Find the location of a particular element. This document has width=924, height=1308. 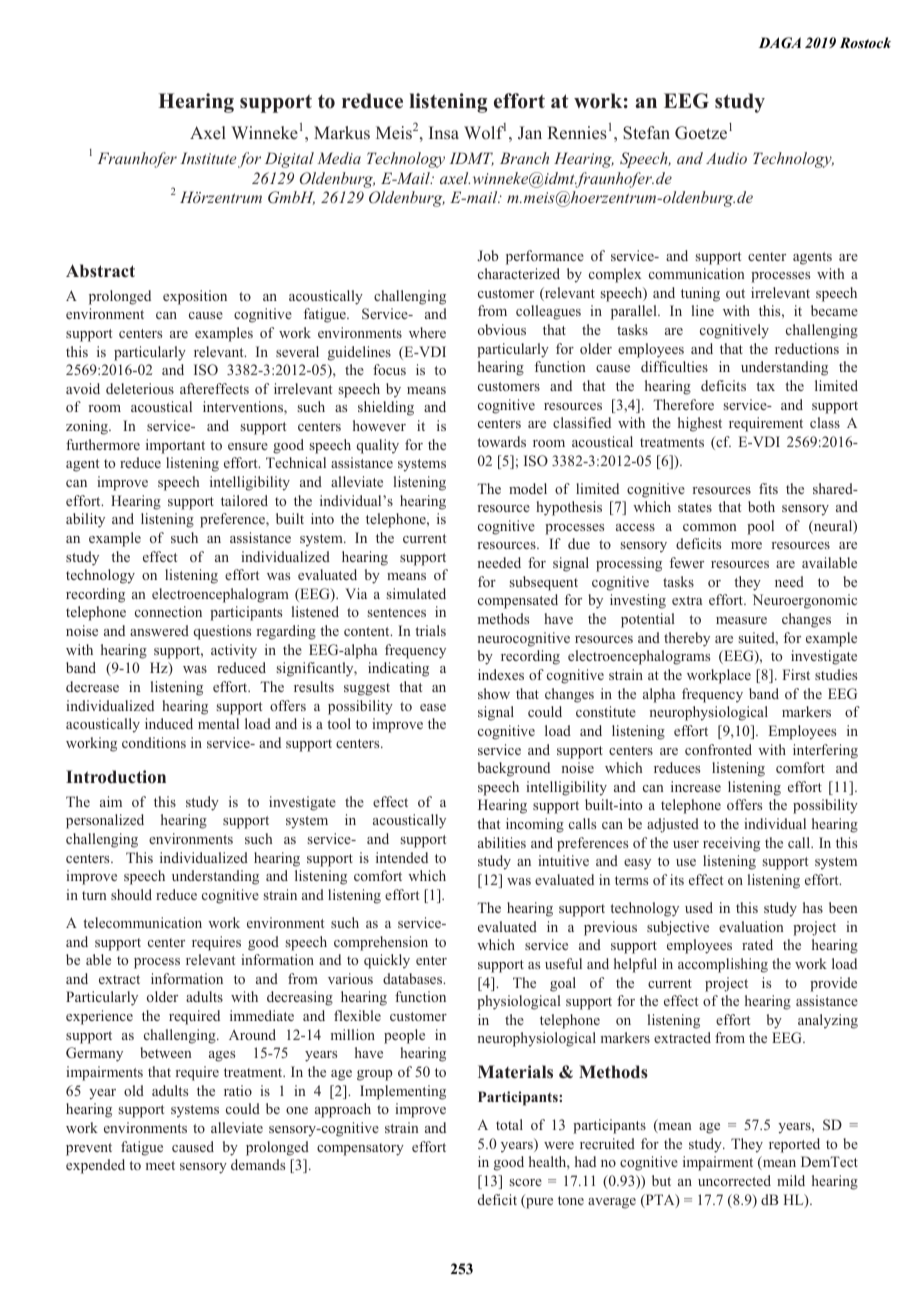

Institute is located at coordinates (208, 158).
